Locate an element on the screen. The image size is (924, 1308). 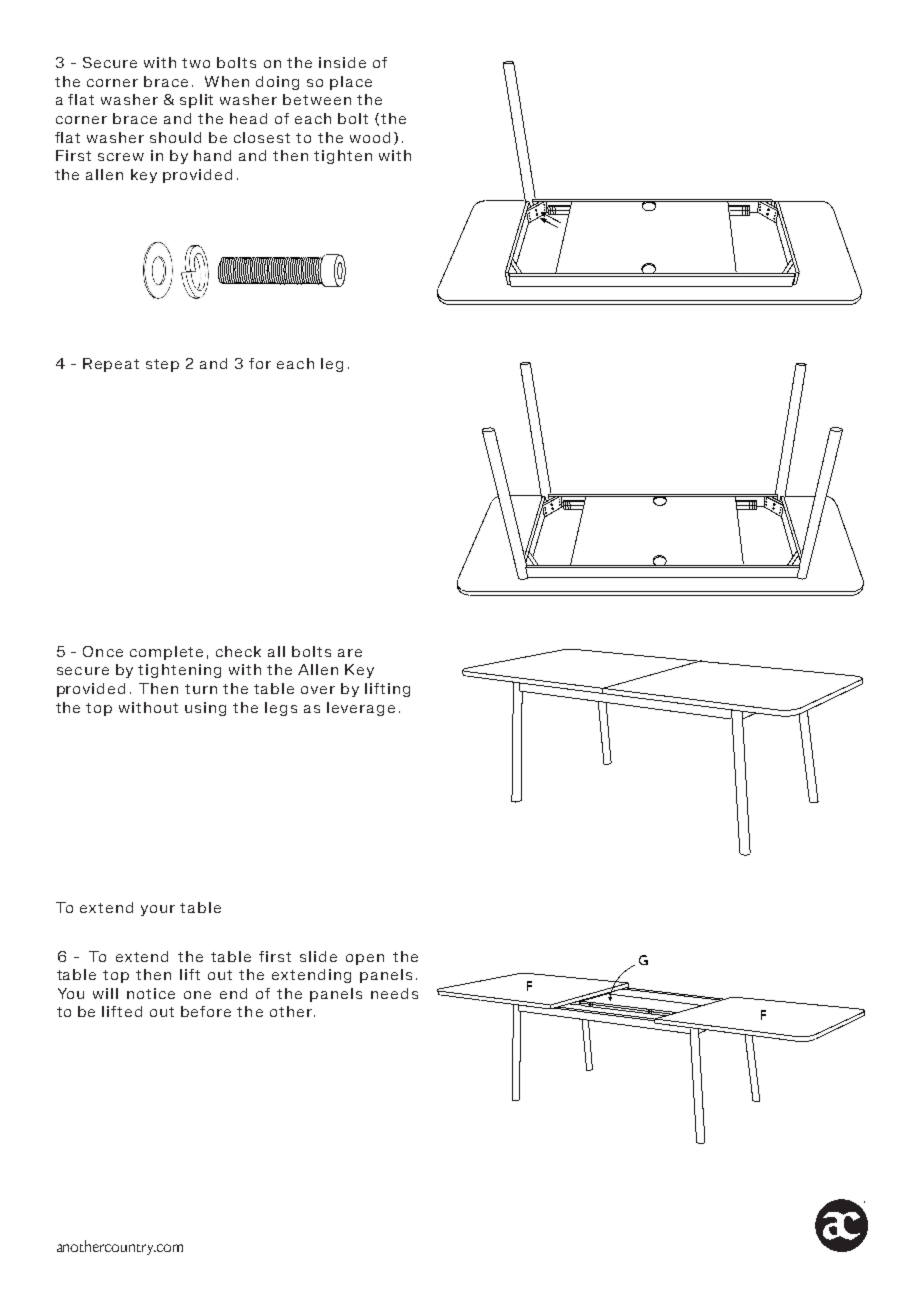
screw is located at coordinates (121, 157).
